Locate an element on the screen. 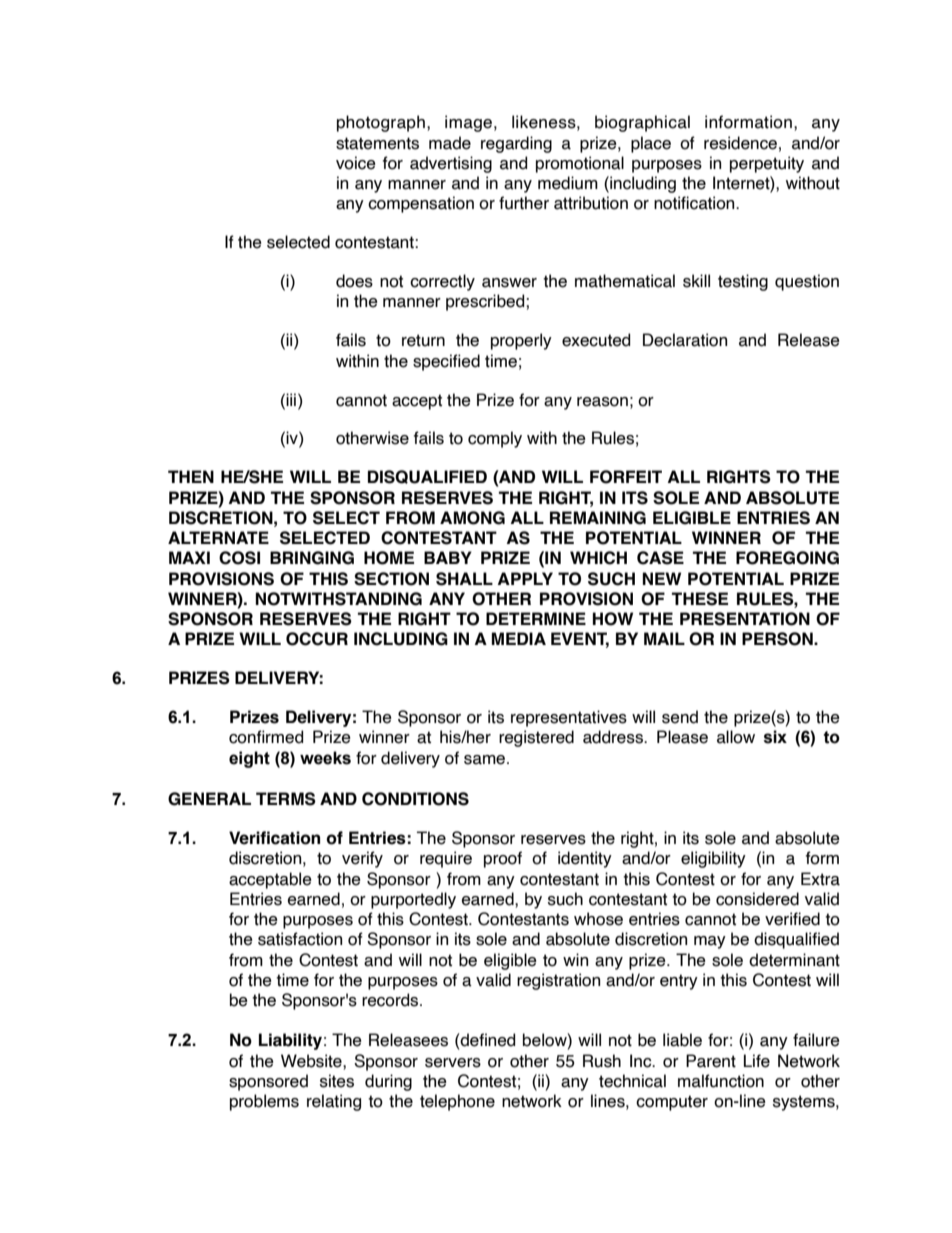 Image resolution: width=952 pixels, height=1233 pixels. OCCUR is located at coordinates (317, 639).
